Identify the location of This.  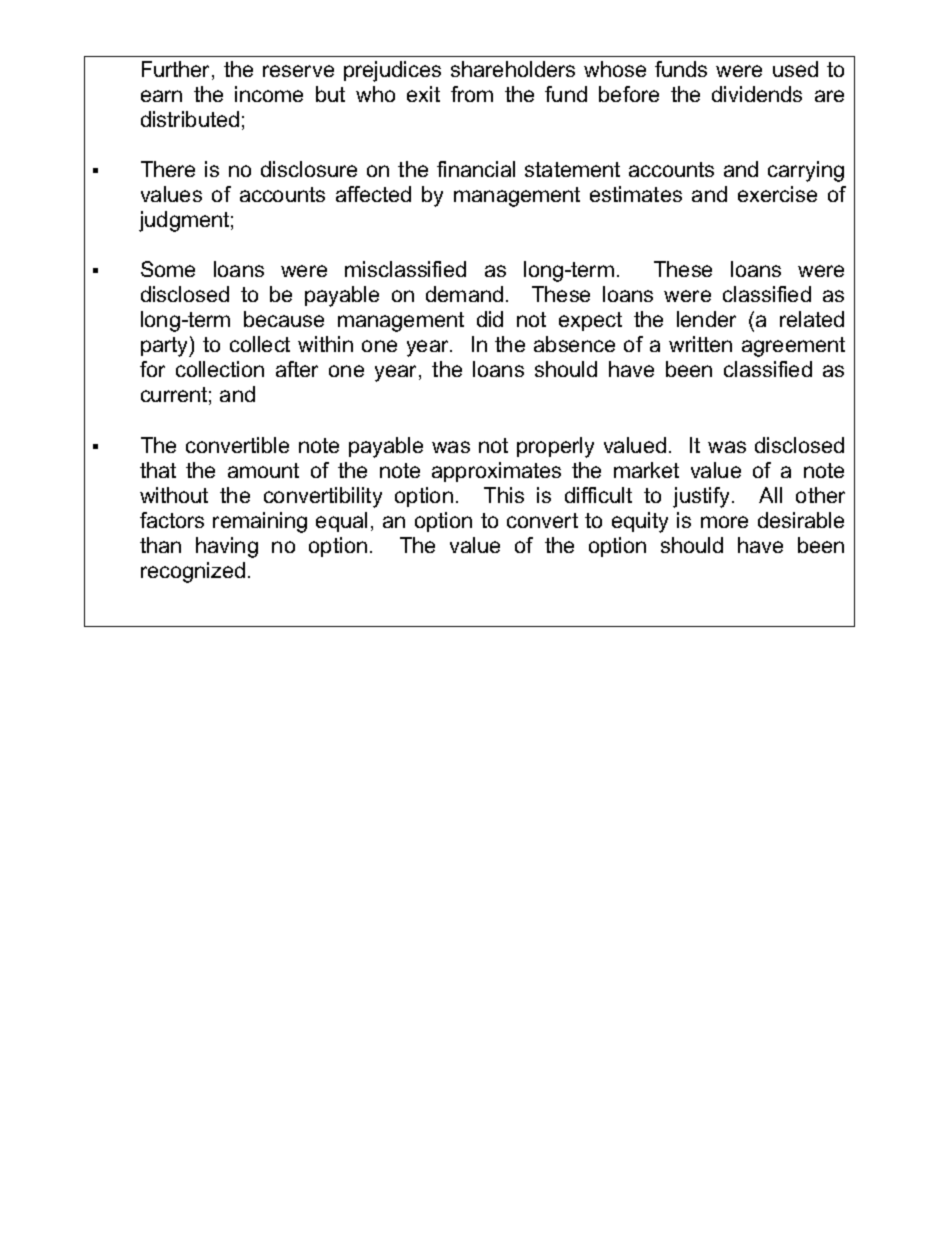
(504, 495).
